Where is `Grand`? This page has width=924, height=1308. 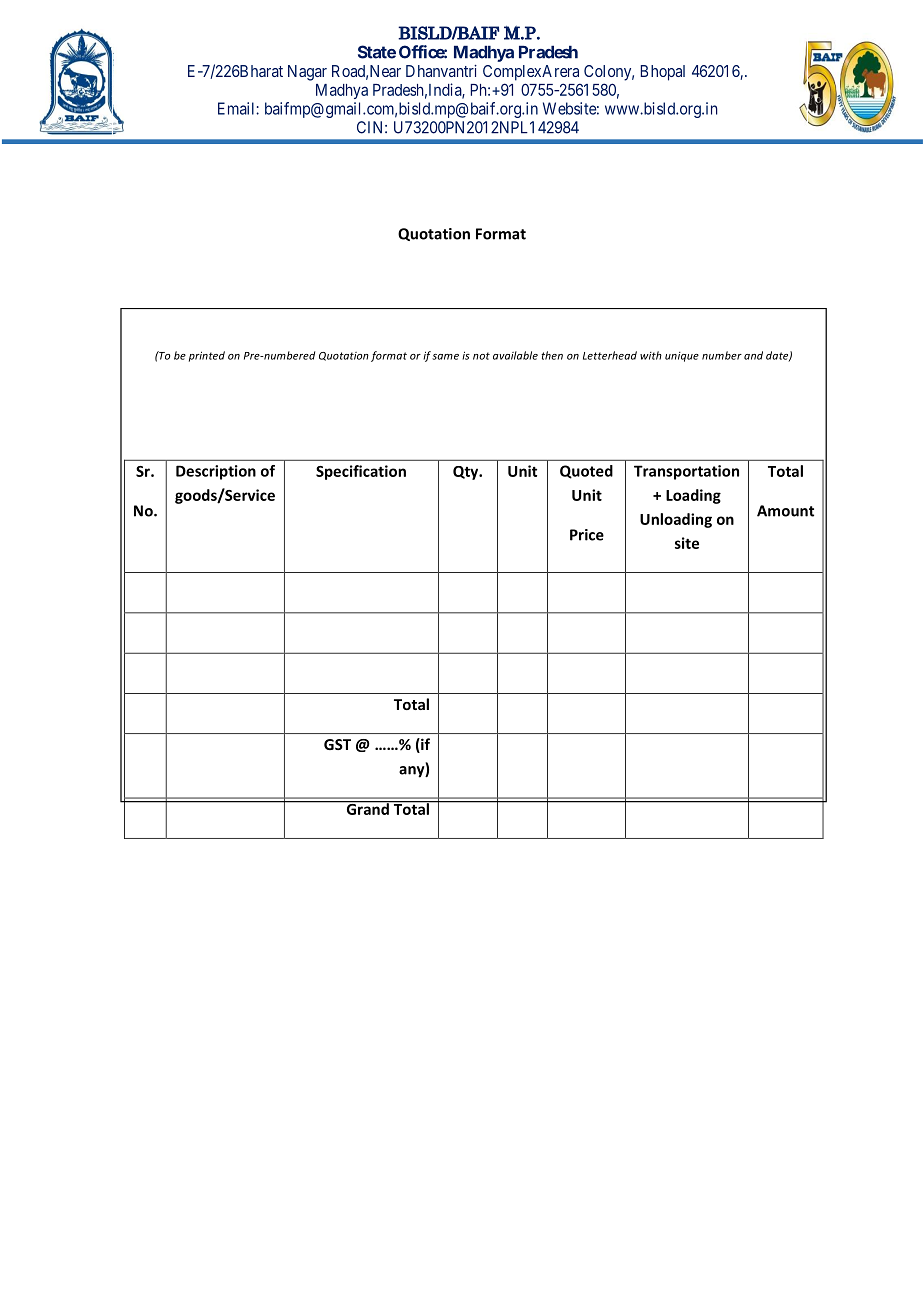 Grand is located at coordinates (367, 808).
